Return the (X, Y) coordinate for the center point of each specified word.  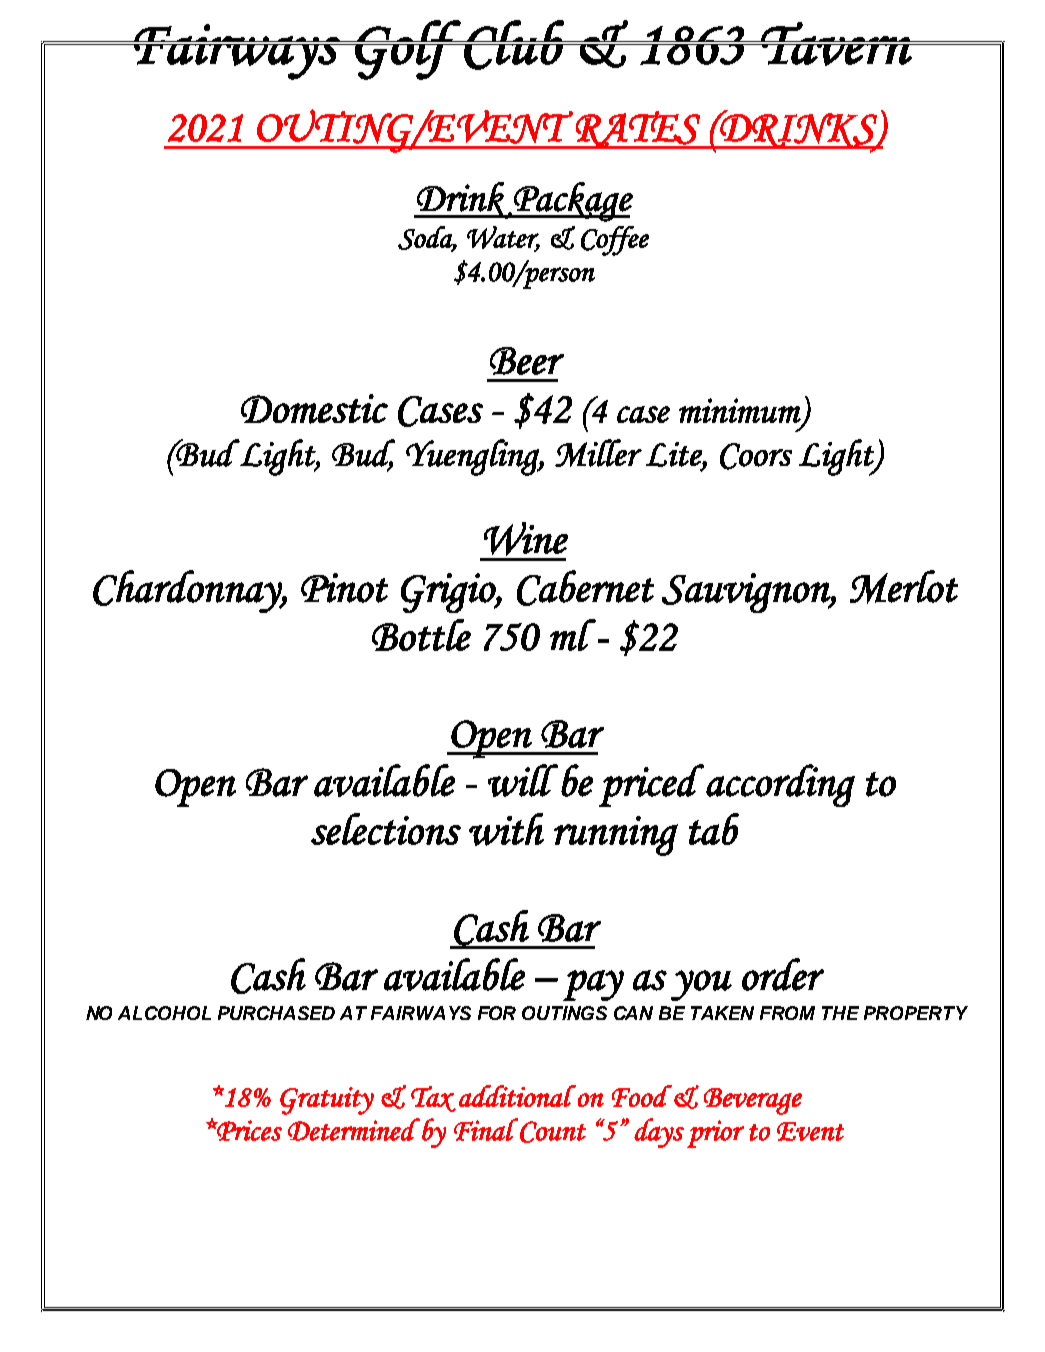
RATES (638, 130)
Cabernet (585, 588)
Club (514, 45)
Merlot (904, 587)
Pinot (344, 588)
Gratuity (327, 1101)
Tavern (836, 44)
